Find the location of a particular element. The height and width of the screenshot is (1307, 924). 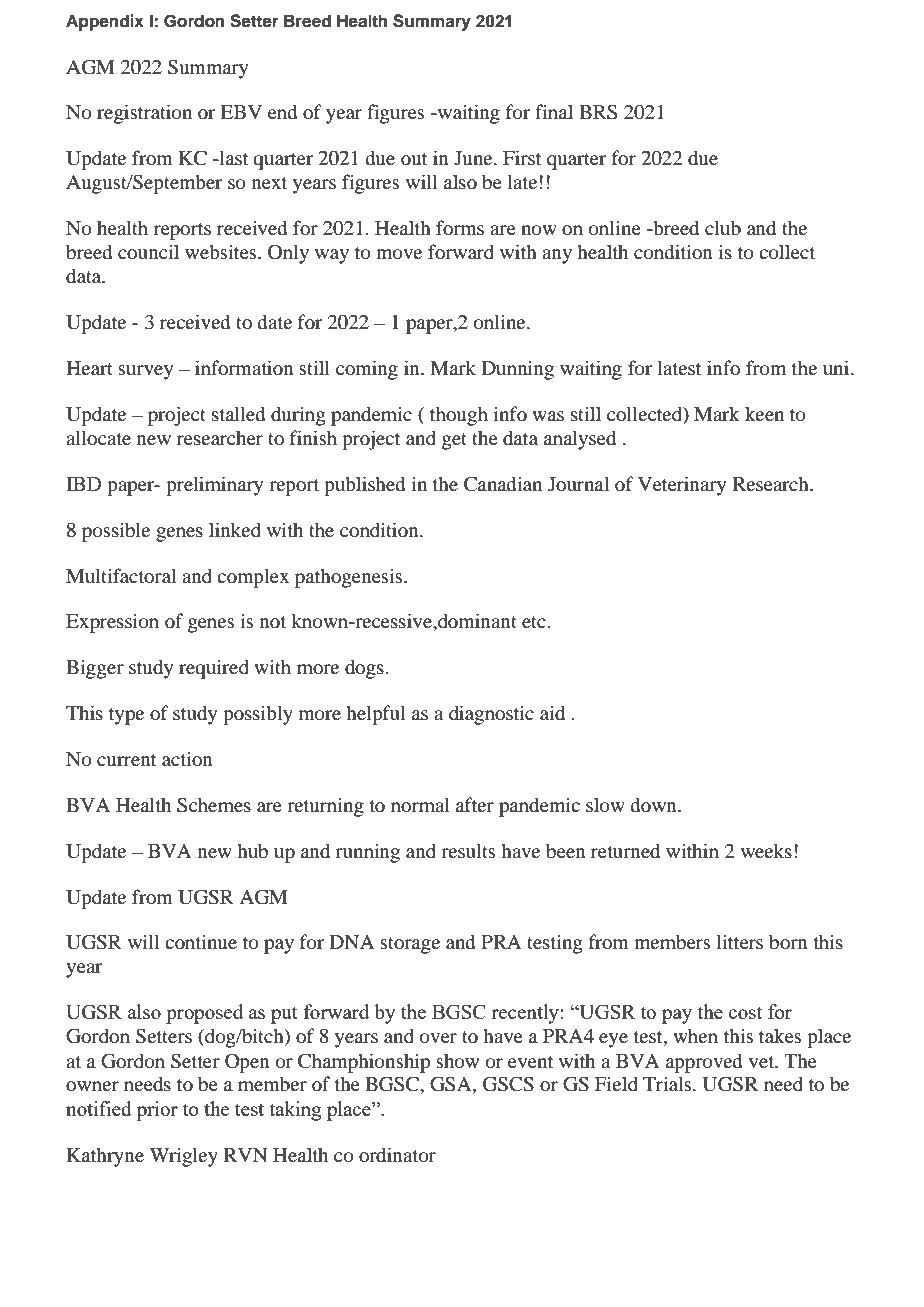

keen is located at coordinates (764, 413).
